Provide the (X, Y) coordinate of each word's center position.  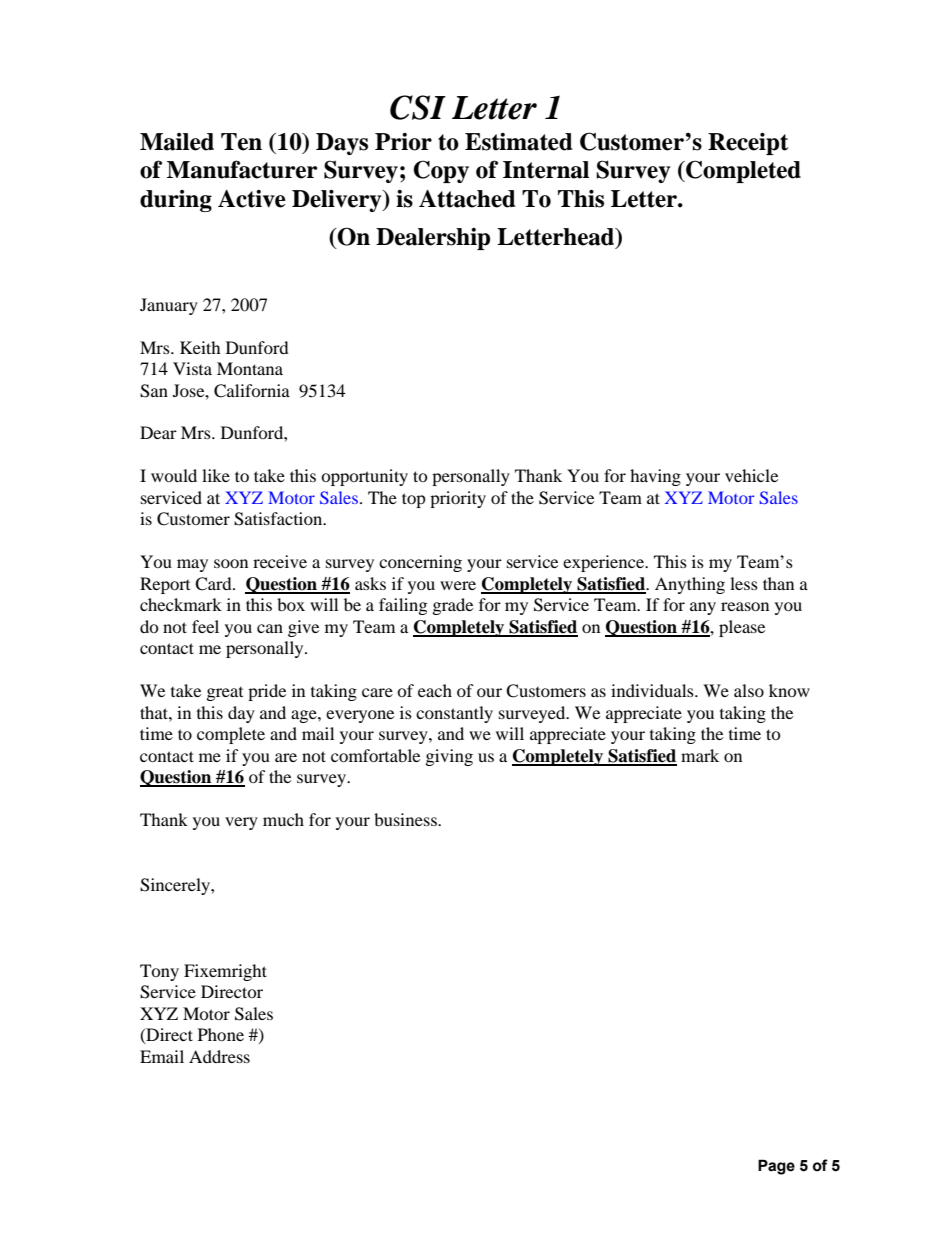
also (749, 690)
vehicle (751, 475)
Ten (241, 142)
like (216, 475)
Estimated (519, 142)
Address (219, 1056)
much (283, 819)
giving (449, 757)
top (414, 500)
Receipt (748, 144)
